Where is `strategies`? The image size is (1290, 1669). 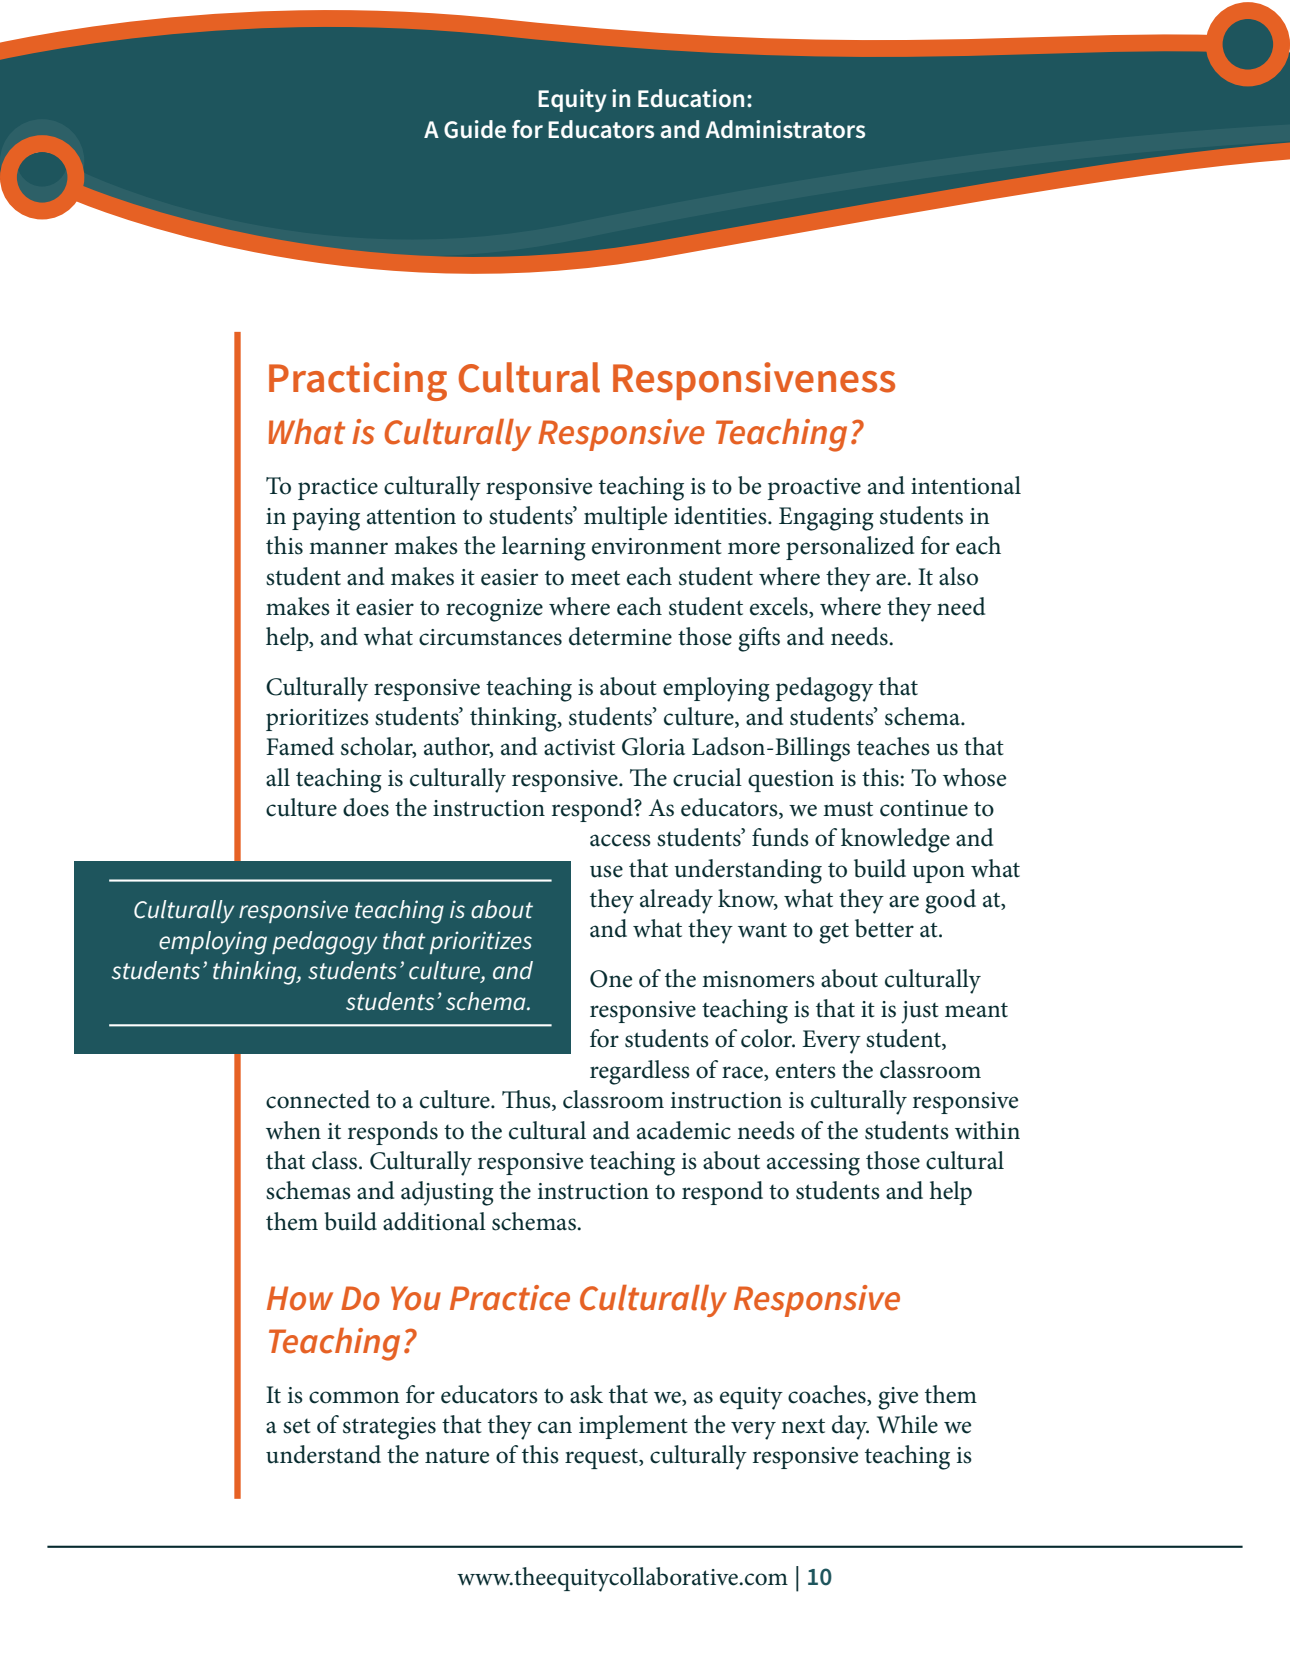 strategies is located at coordinates (389, 1428).
